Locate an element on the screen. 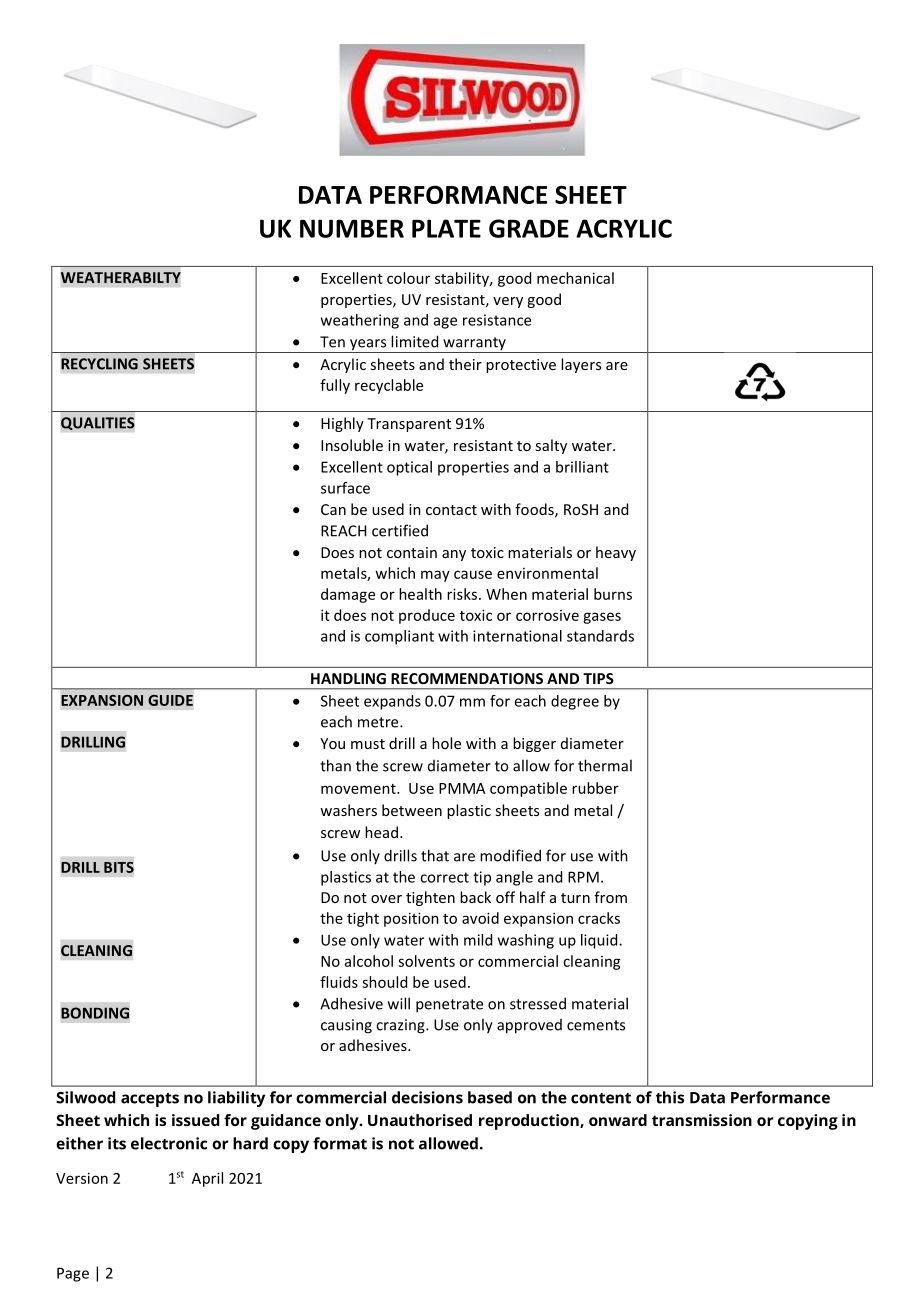 The width and height of the screenshot is (924, 1308). mechanical is located at coordinates (575, 278).
